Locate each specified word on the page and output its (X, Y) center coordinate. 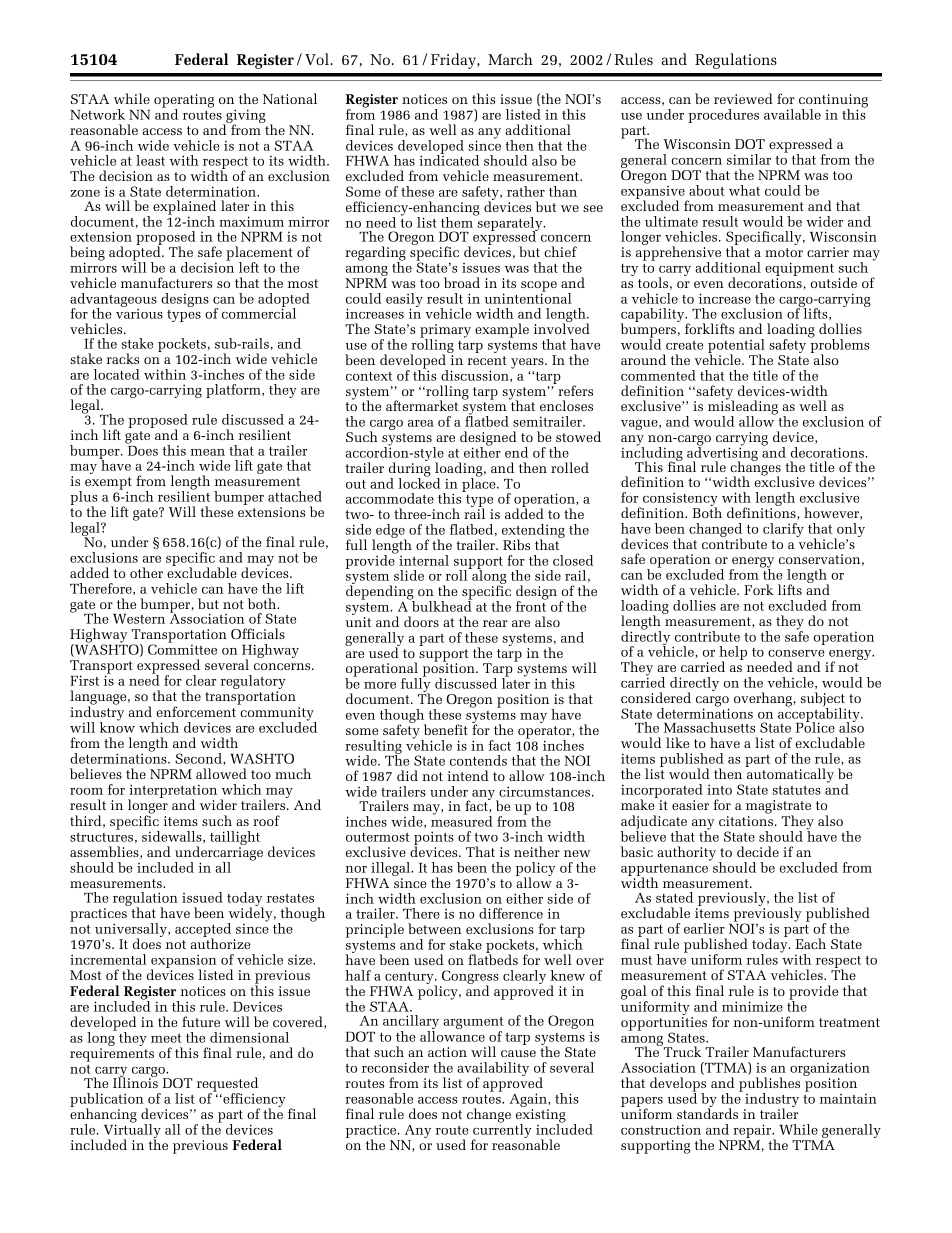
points (434, 839)
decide (758, 851)
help (733, 654)
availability (493, 1070)
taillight (235, 839)
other (146, 572)
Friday (454, 61)
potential (736, 347)
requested (227, 1085)
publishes (769, 1085)
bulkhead (441, 605)
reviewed (743, 98)
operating (184, 102)
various (139, 313)
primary (445, 332)
